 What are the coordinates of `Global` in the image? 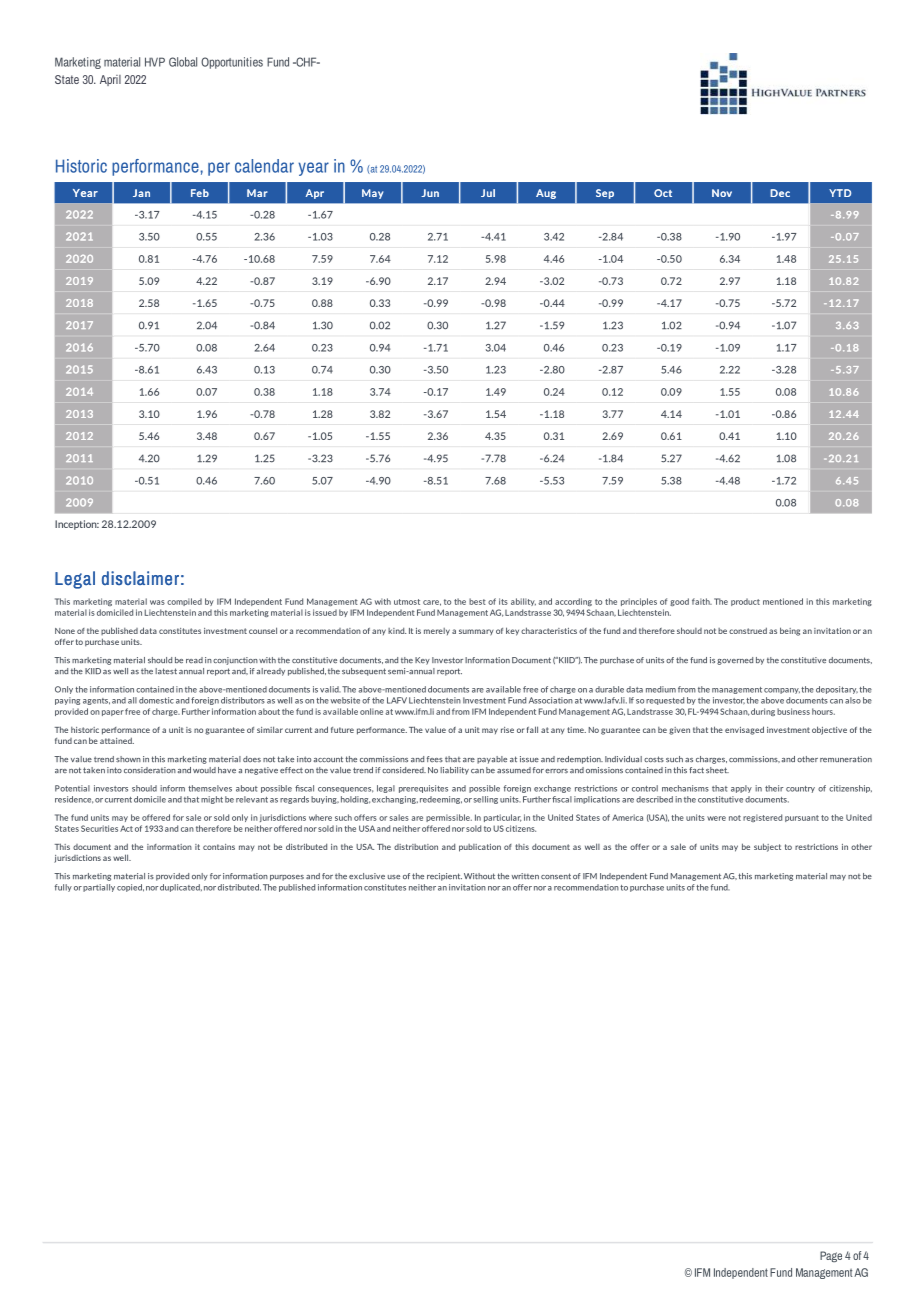 It's located at (183, 62).
